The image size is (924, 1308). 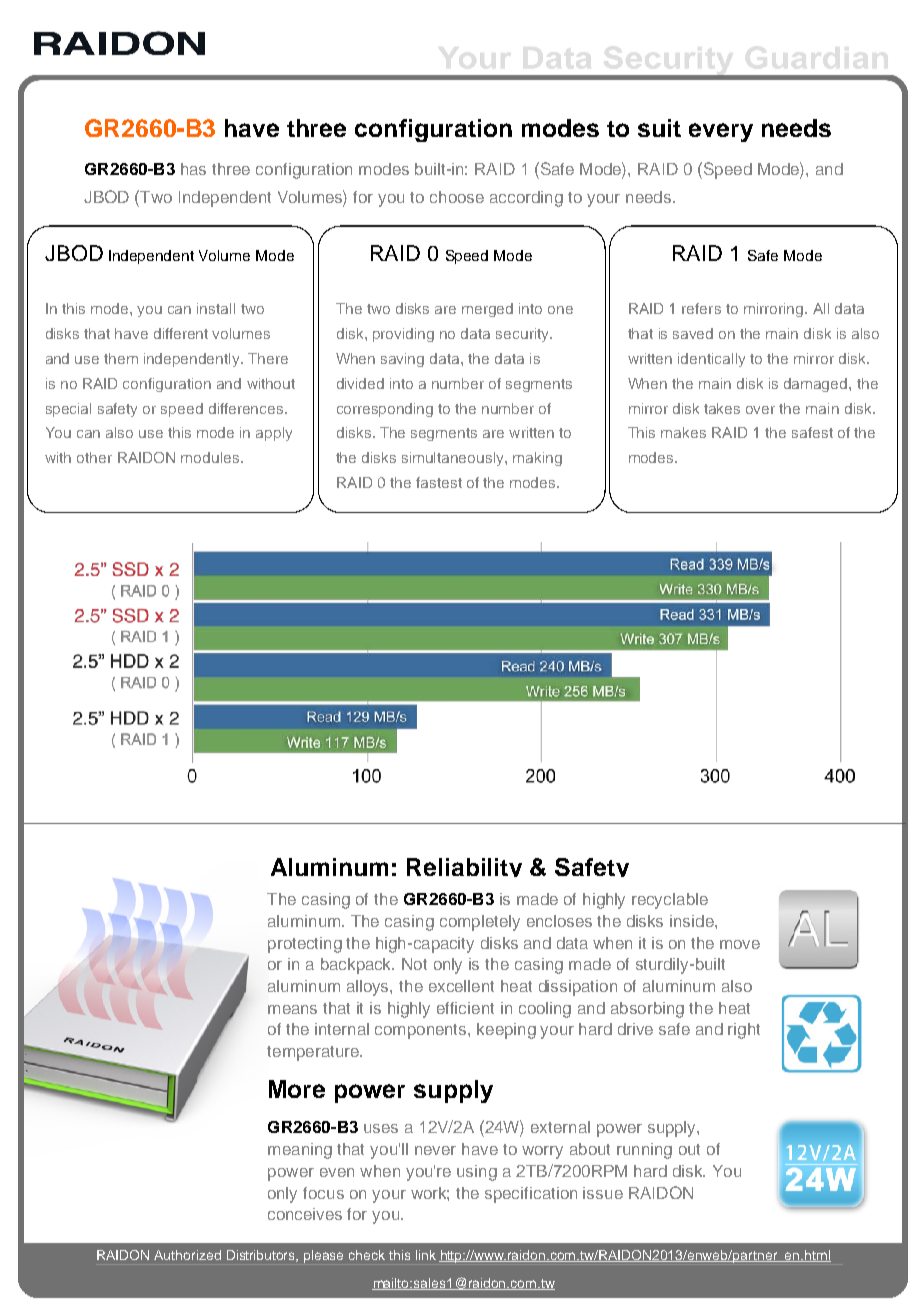 What do you see at coordinates (193, 169) in the image?
I see `has` at bounding box center [193, 169].
